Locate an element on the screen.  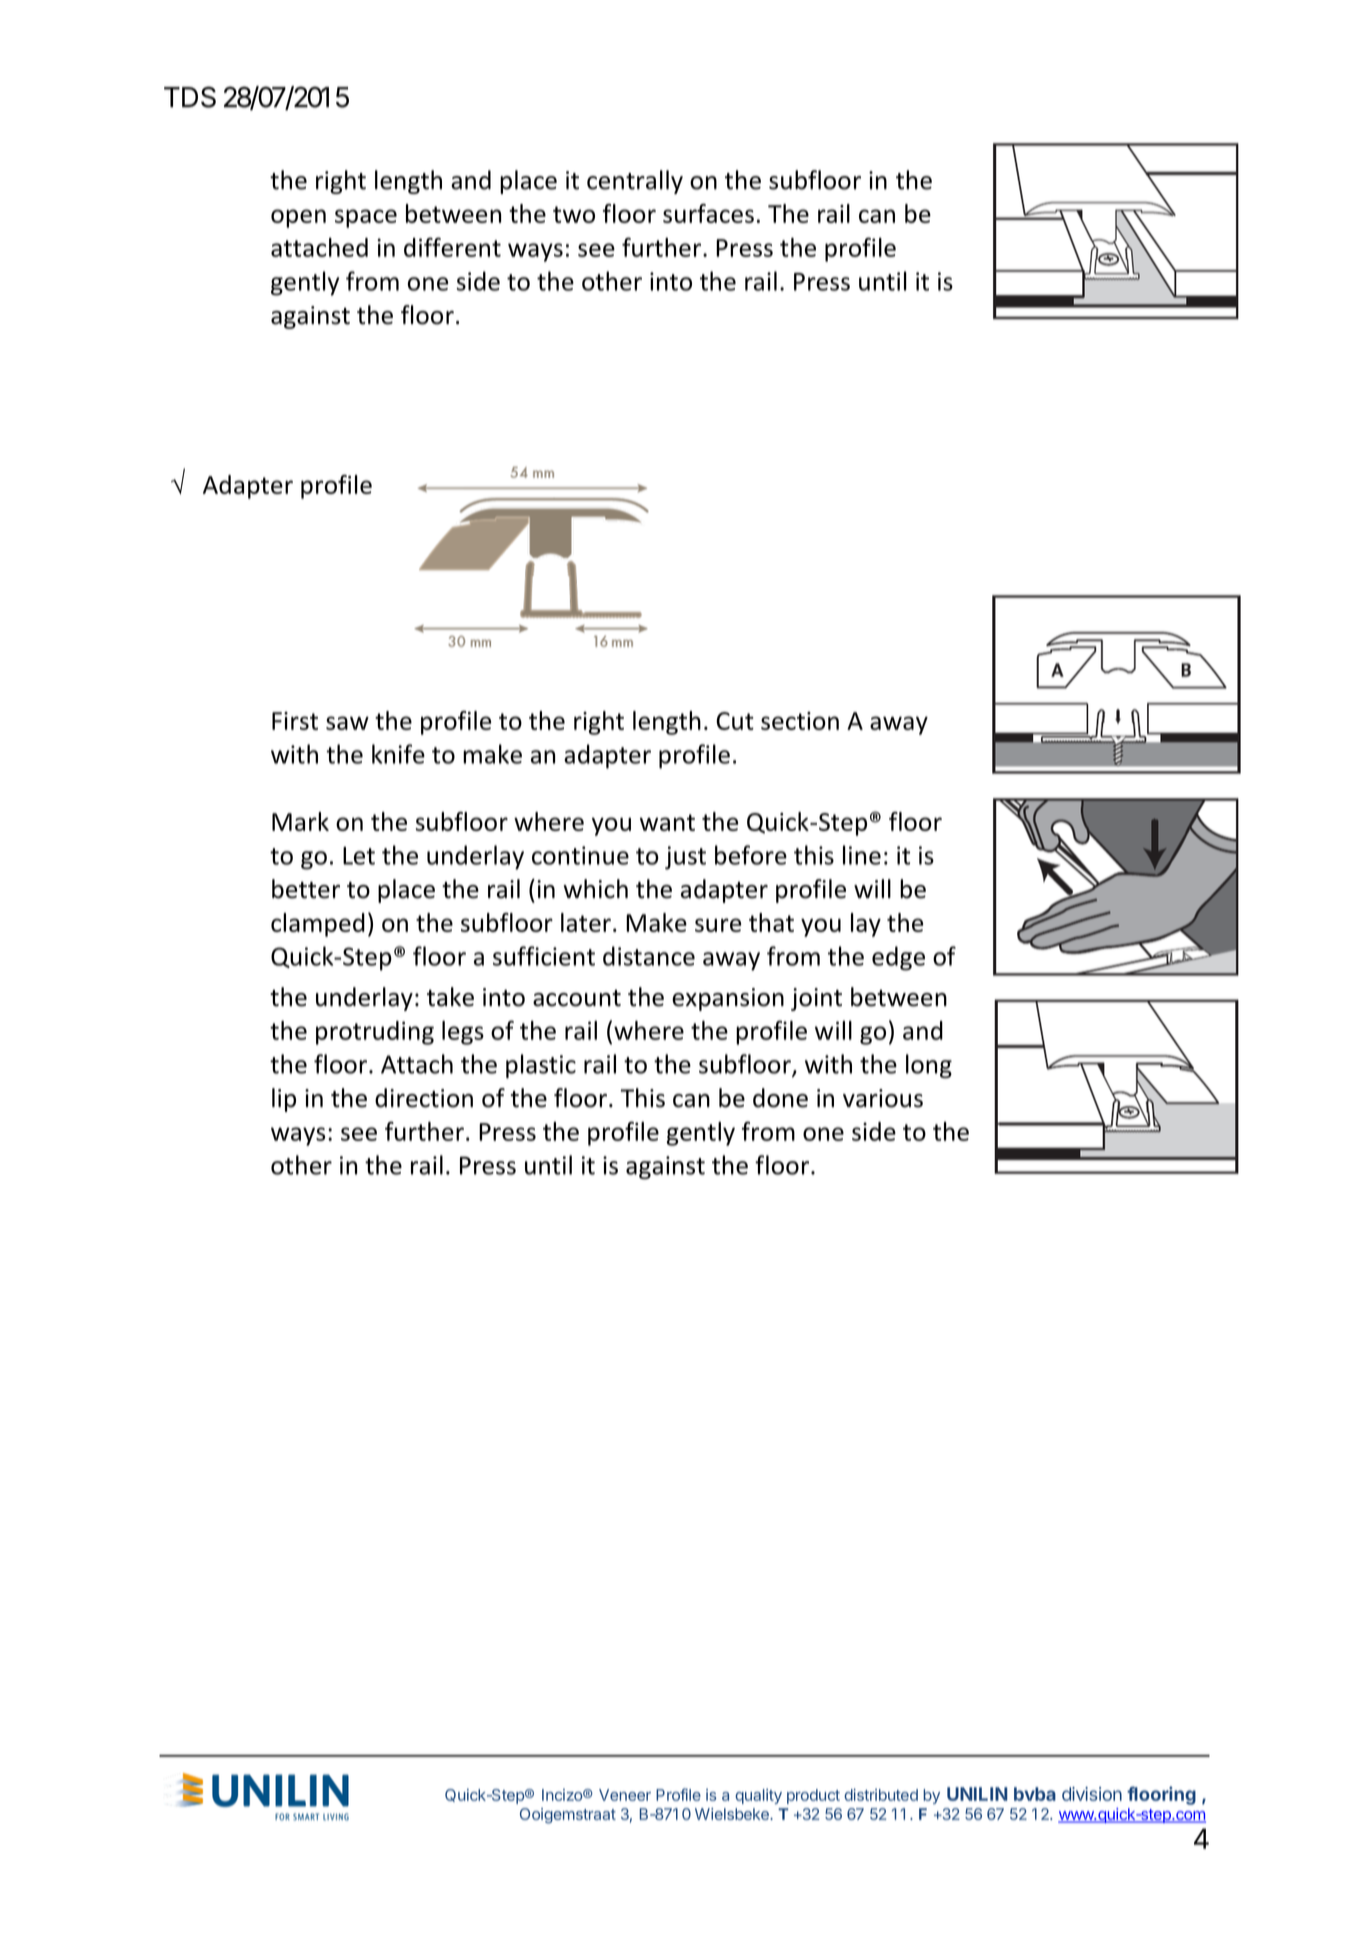
Veneer is located at coordinates (625, 1795).
